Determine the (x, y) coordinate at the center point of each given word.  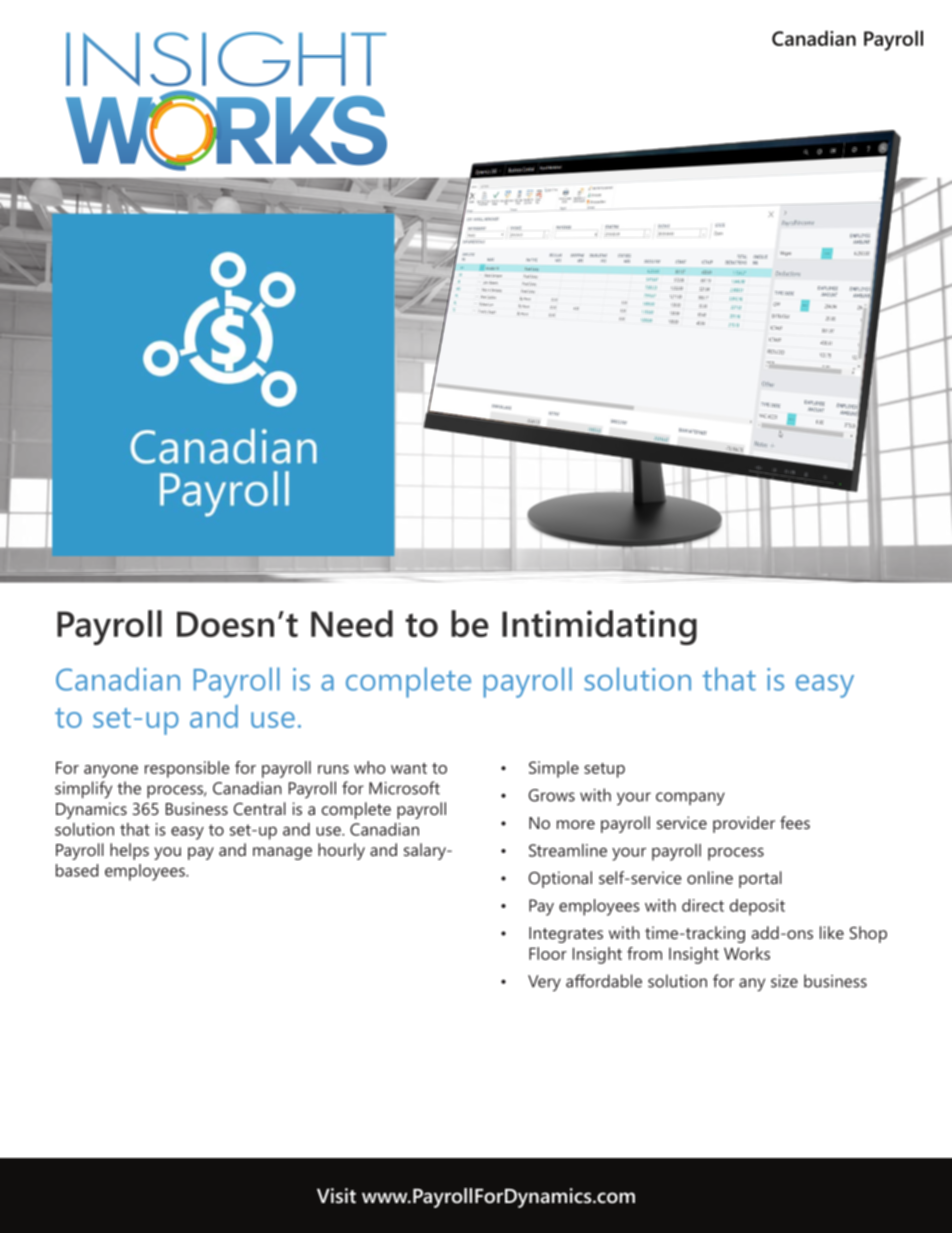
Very (544, 983)
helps (129, 851)
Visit (336, 1196)
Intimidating (599, 627)
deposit (757, 907)
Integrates (566, 935)
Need (352, 623)
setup (604, 770)
